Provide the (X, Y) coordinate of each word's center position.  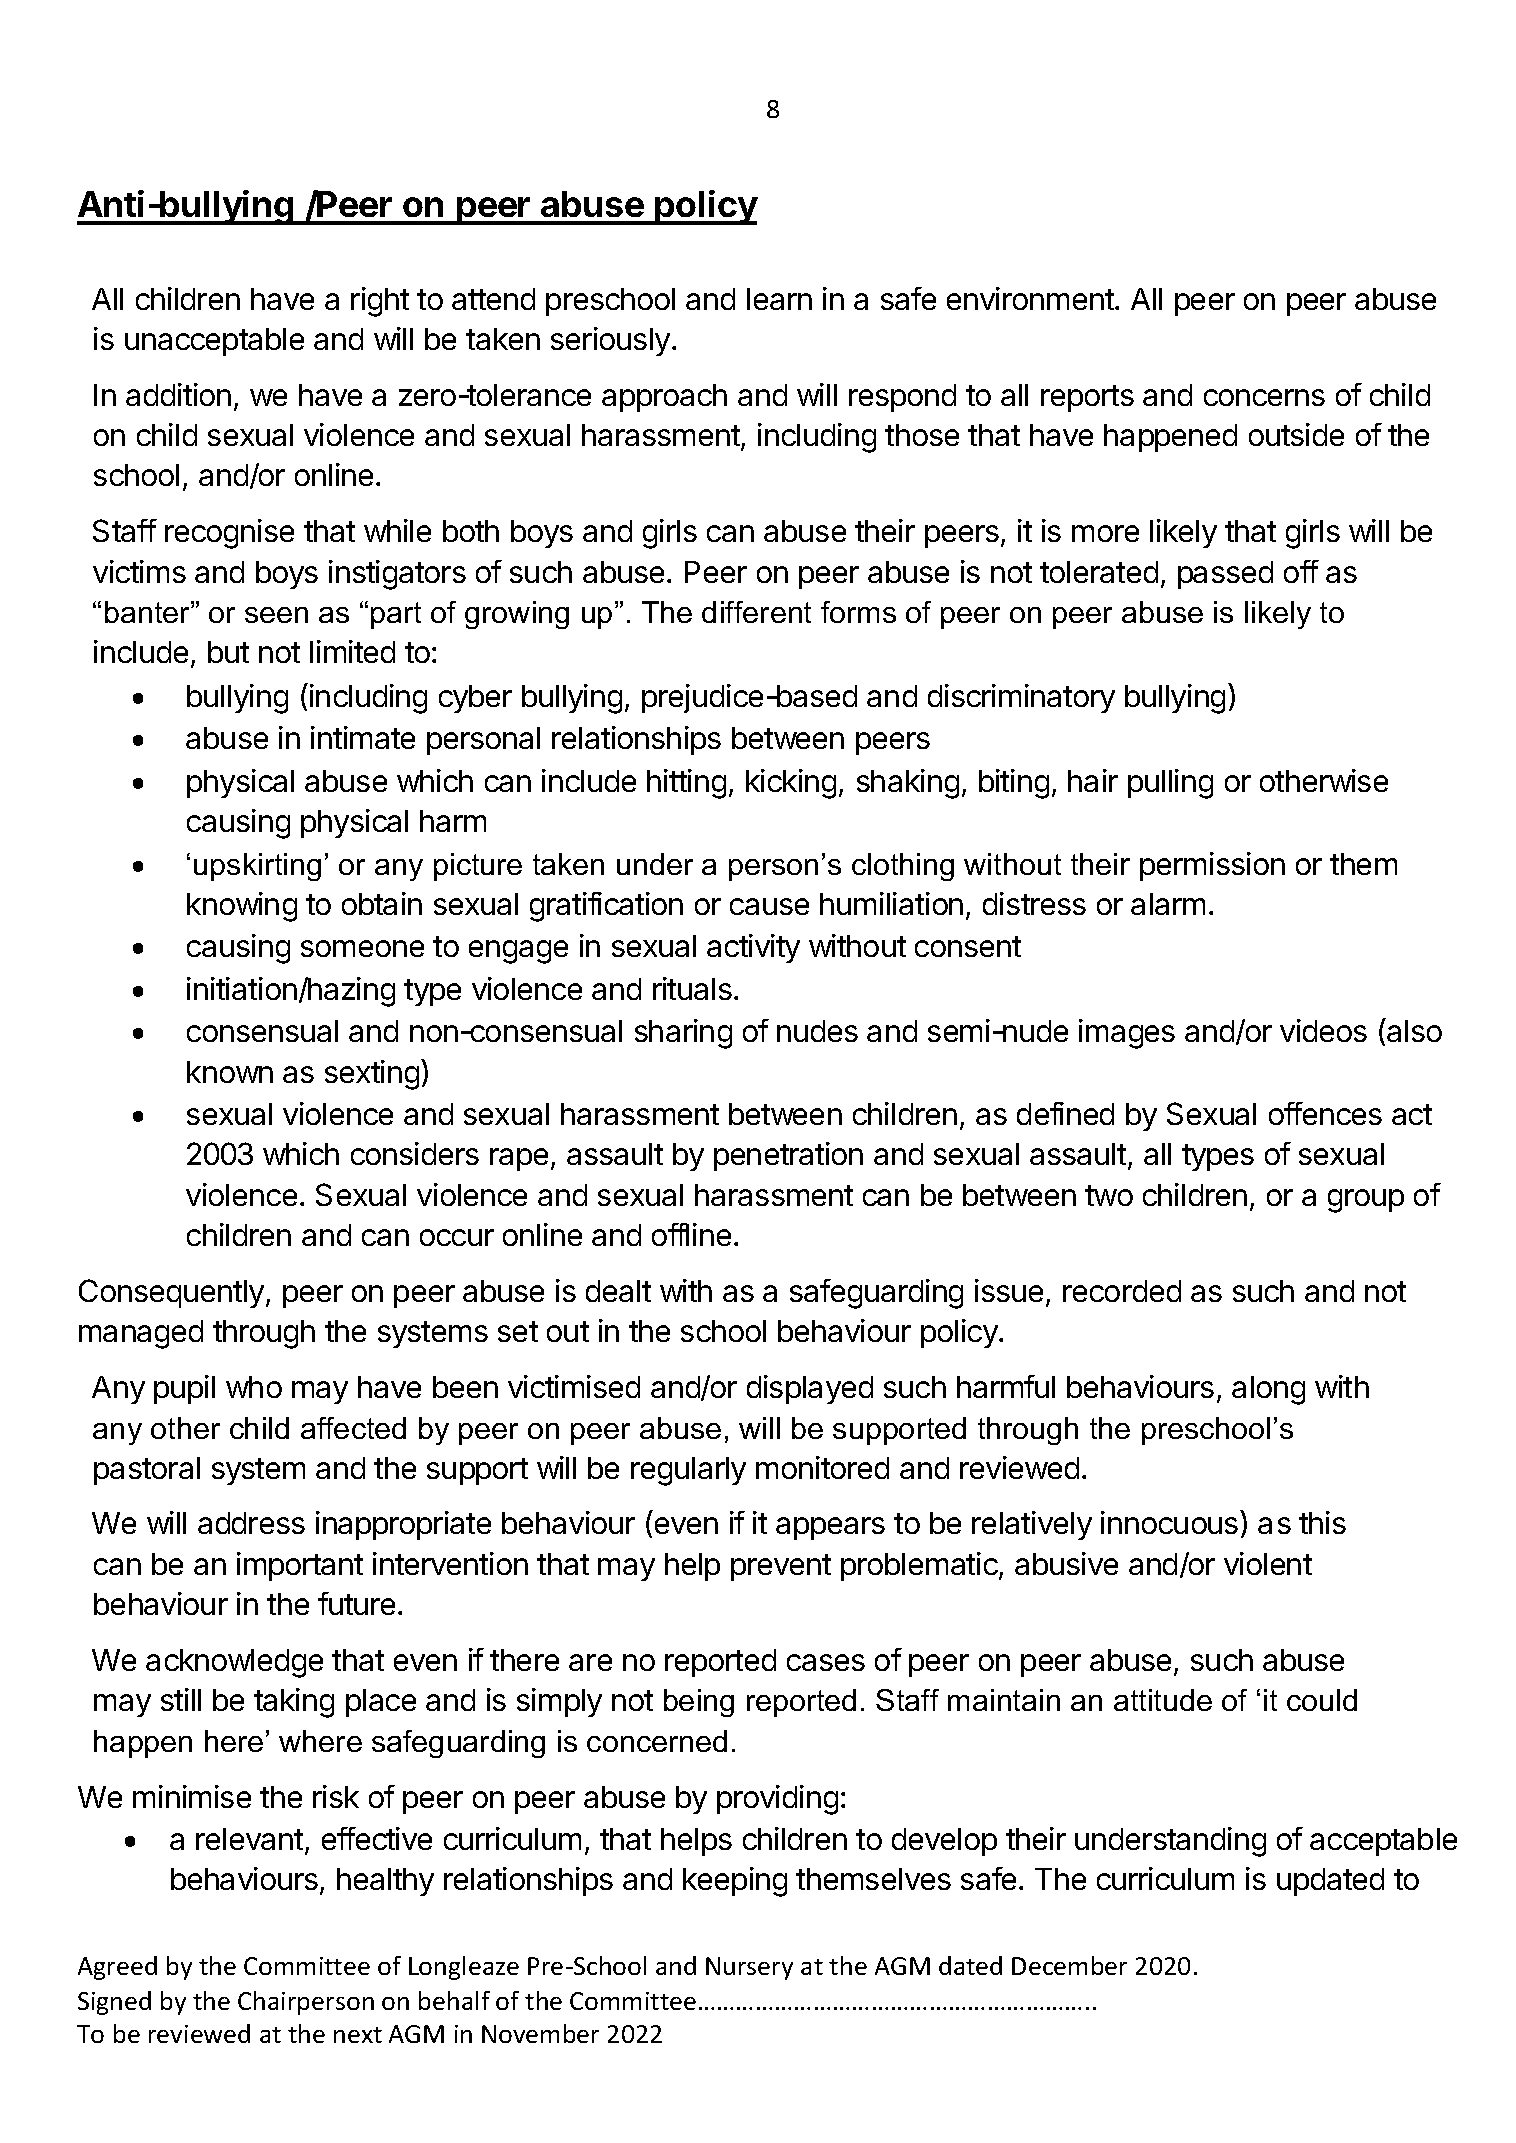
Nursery (749, 1968)
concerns (1264, 397)
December (1069, 1965)
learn (779, 299)
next (358, 2035)
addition (178, 394)
